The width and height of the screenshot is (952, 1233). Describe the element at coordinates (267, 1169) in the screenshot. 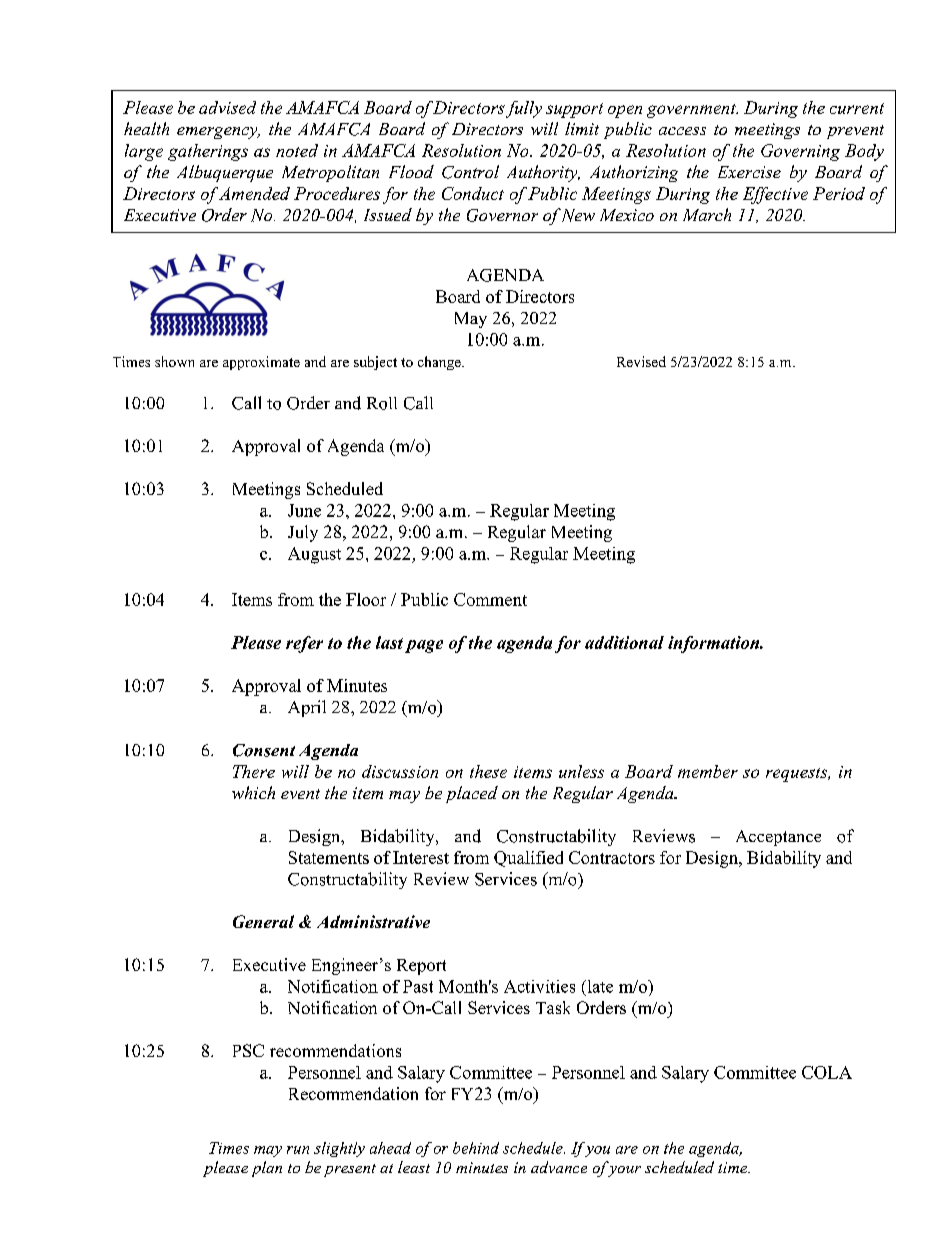

I see `plan` at that location.
